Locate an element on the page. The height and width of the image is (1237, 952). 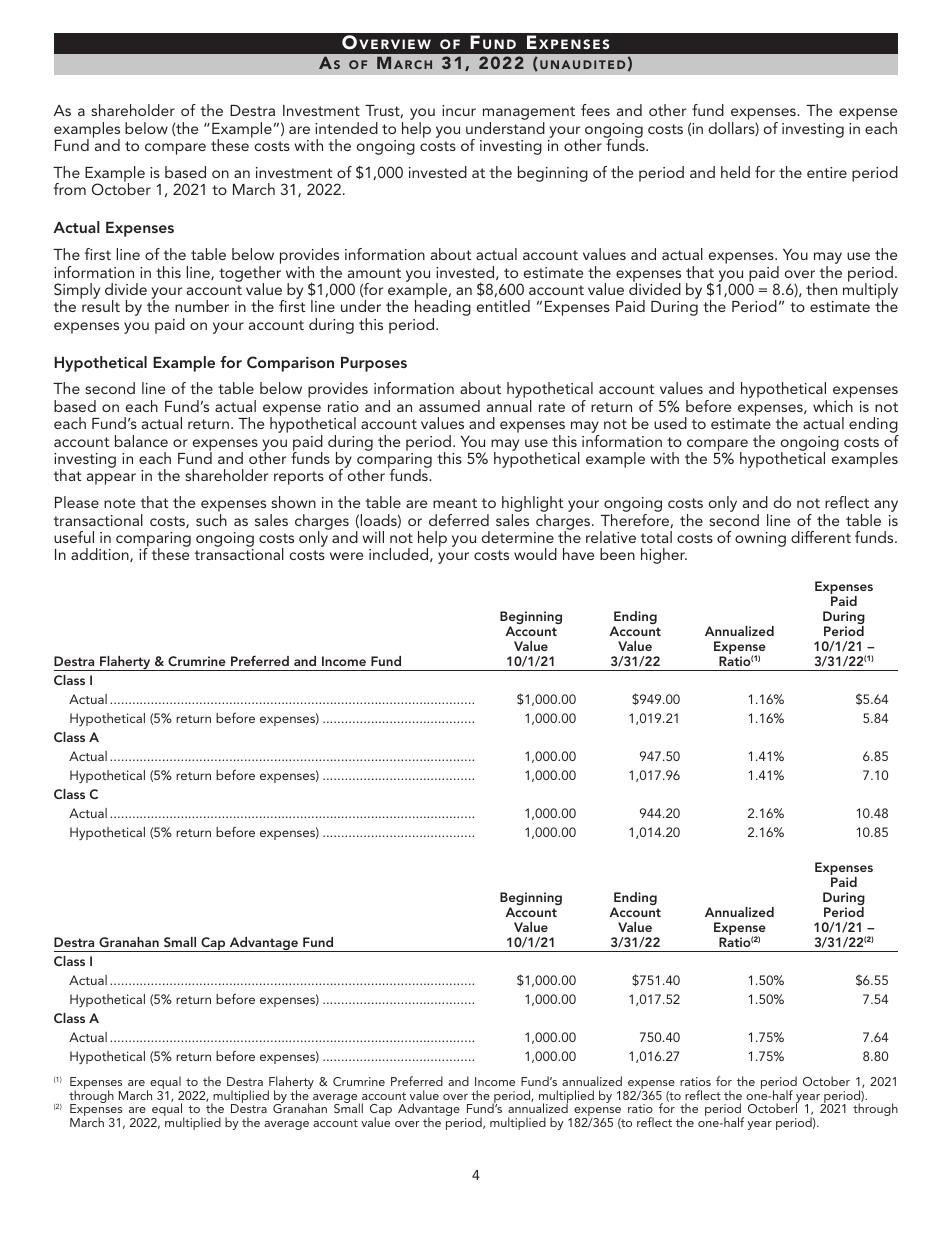
assumed is located at coordinates (449, 406).
